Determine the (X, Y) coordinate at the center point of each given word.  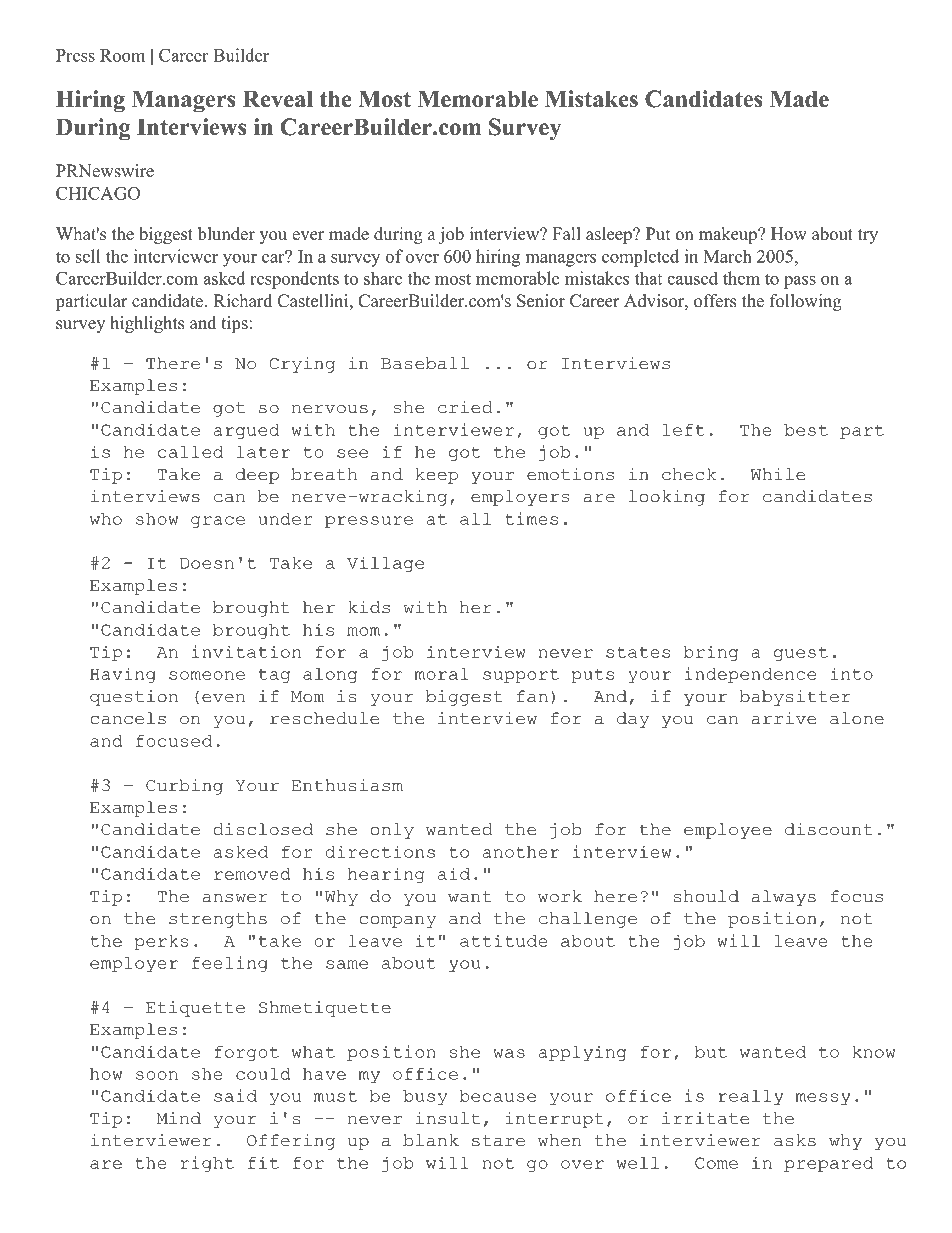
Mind (179, 1118)
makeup (729, 235)
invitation (246, 651)
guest (801, 654)
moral (441, 674)
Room (122, 55)
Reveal (278, 99)
